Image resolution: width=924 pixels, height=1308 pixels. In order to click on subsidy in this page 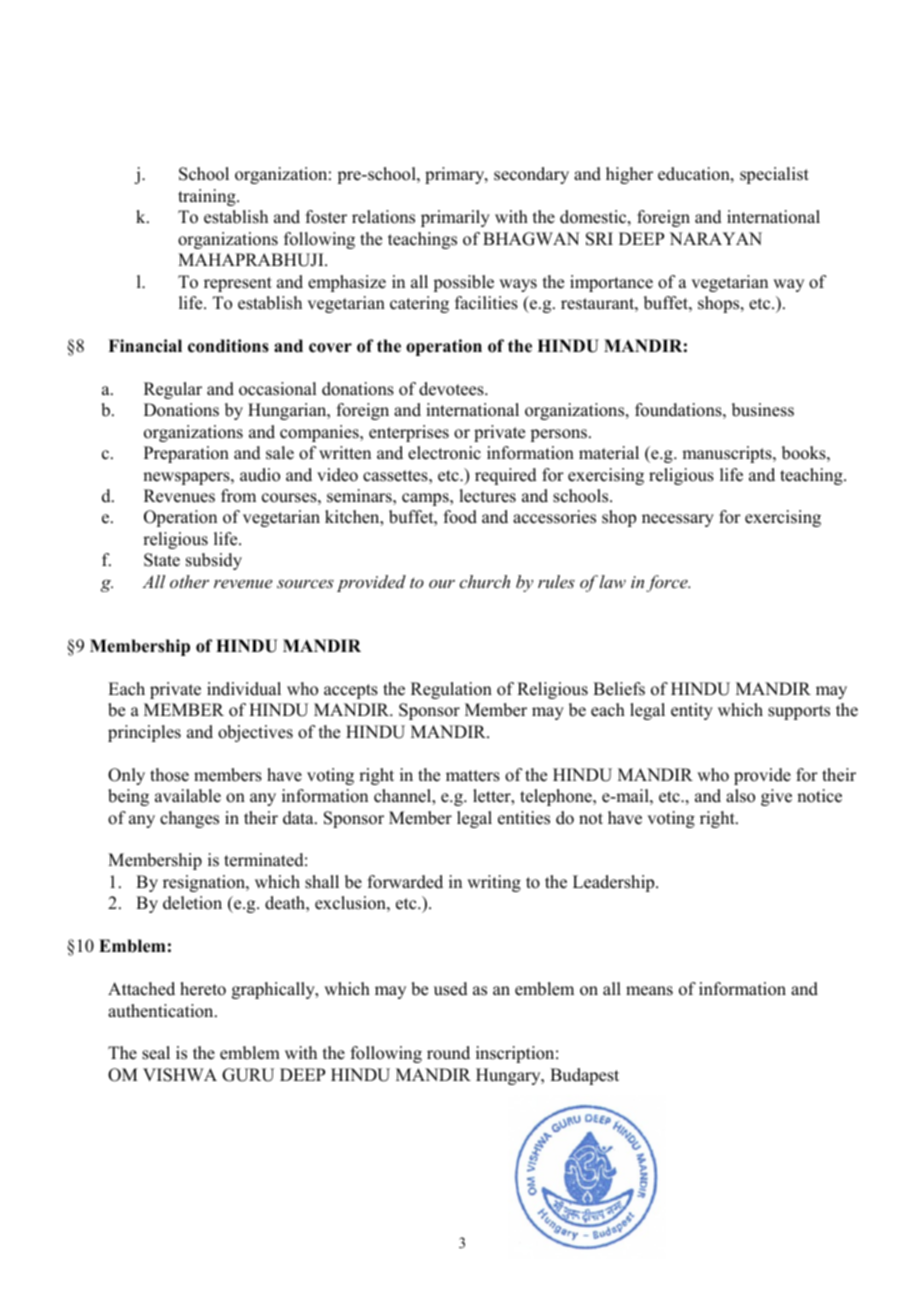, I will do `click(214, 561)`.
